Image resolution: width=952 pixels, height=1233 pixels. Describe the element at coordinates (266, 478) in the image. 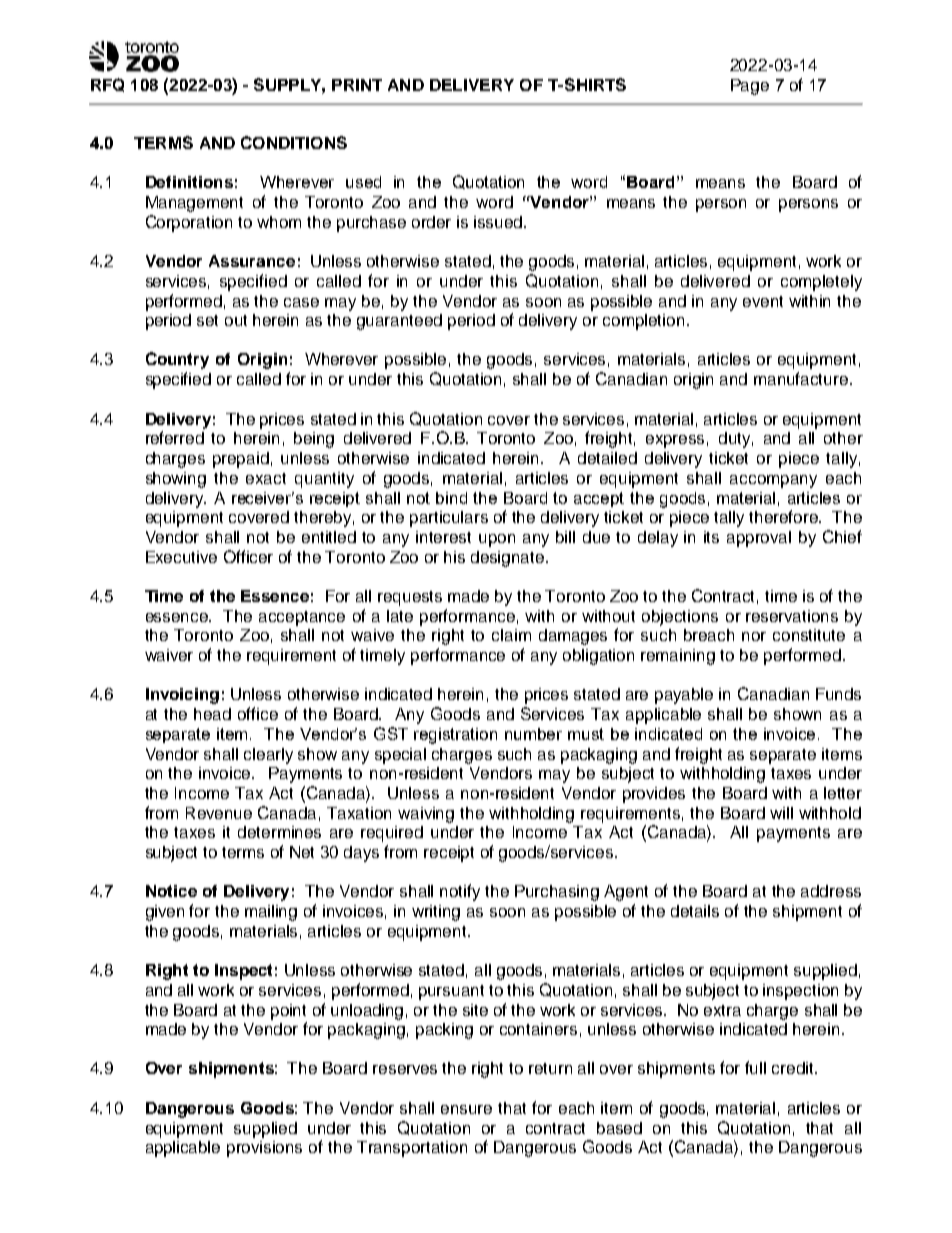

I see `exact` at that location.
